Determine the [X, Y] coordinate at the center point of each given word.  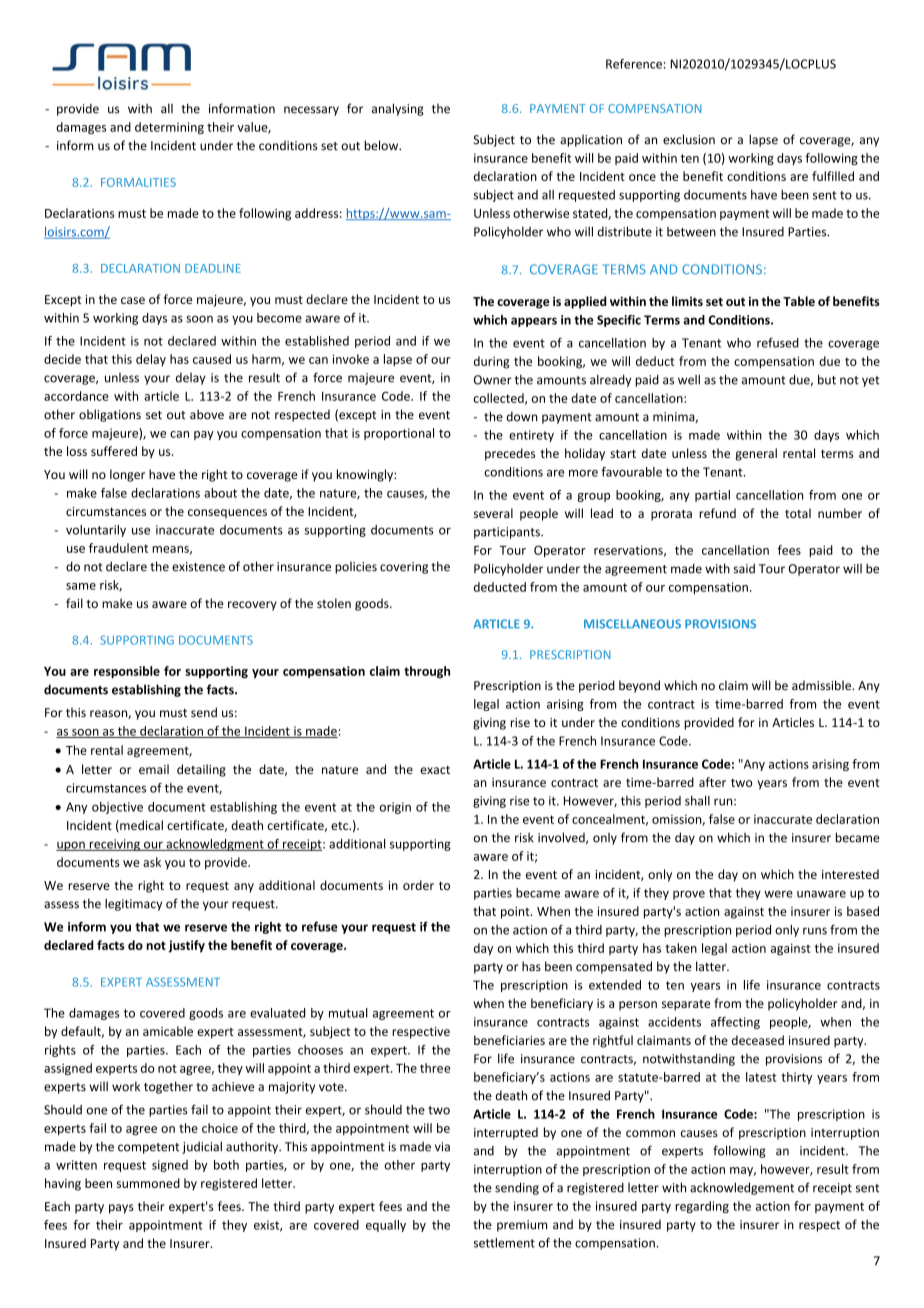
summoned [148, 1183]
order [418, 885]
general [756, 454]
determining [169, 128]
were [778, 894]
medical [140, 826]
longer [127, 475]
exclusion [689, 139]
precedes [510, 454]
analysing [398, 109]
